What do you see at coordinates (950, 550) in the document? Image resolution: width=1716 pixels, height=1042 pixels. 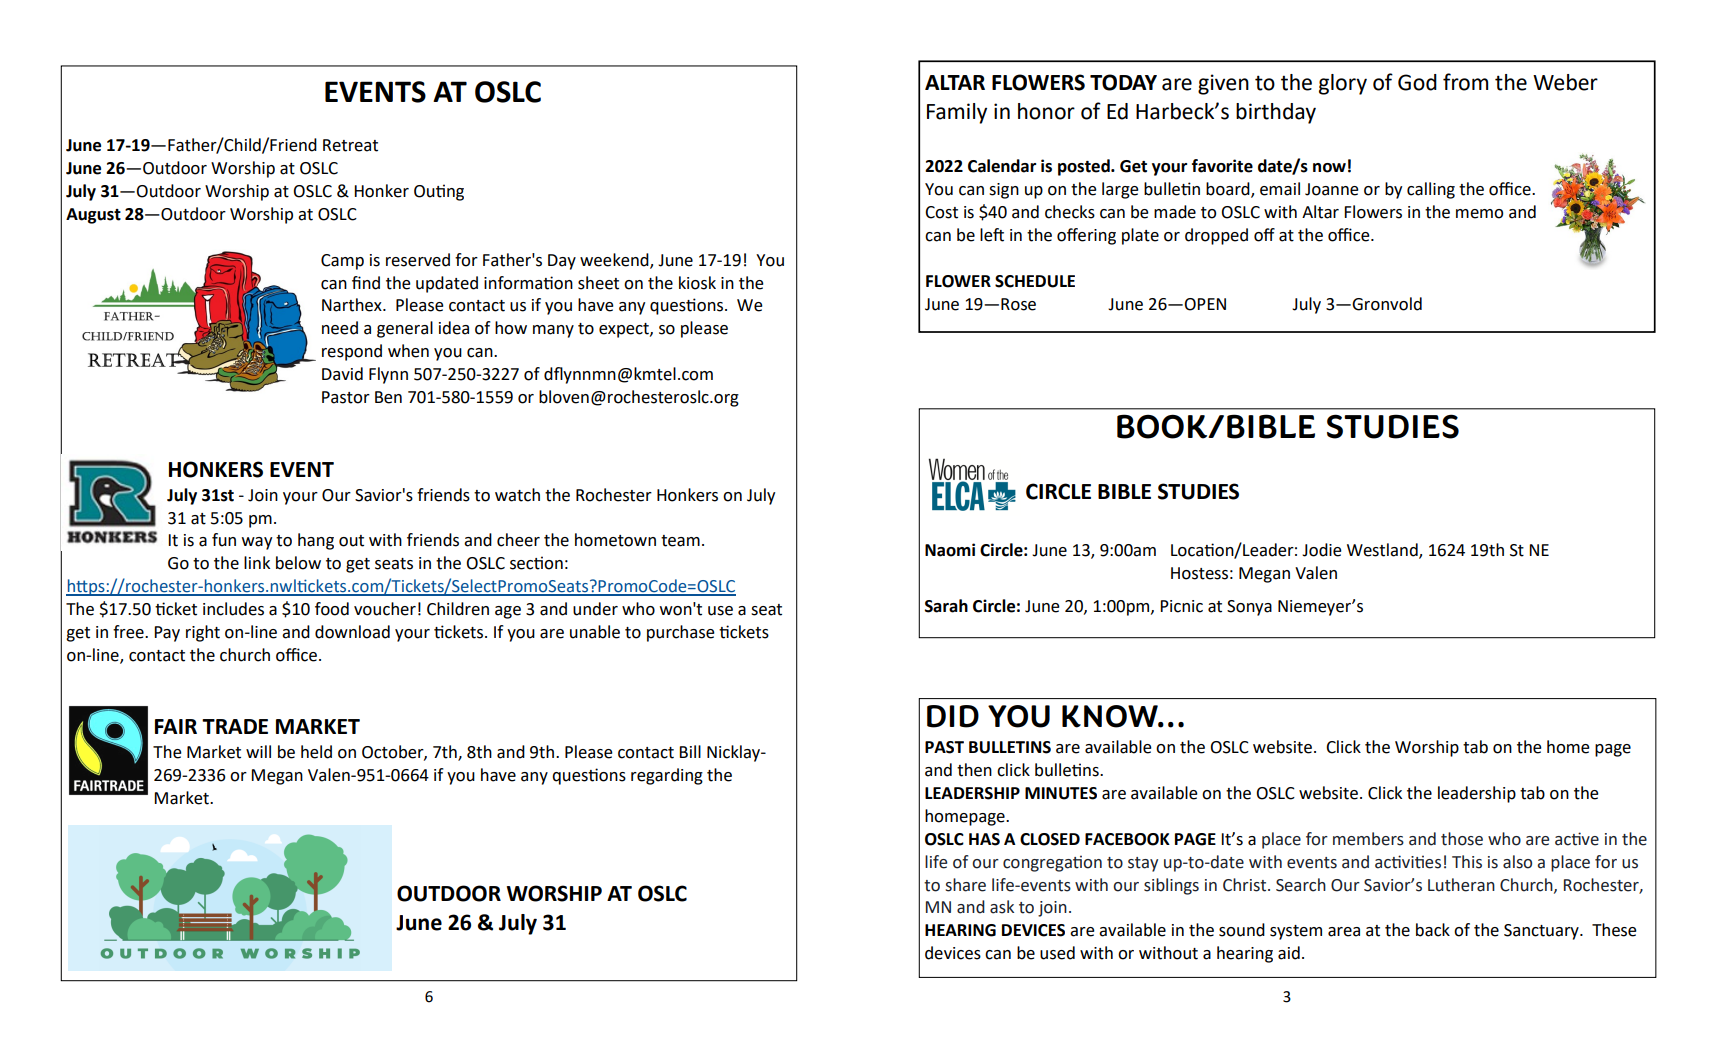 I see `Naomi` at bounding box center [950, 550].
